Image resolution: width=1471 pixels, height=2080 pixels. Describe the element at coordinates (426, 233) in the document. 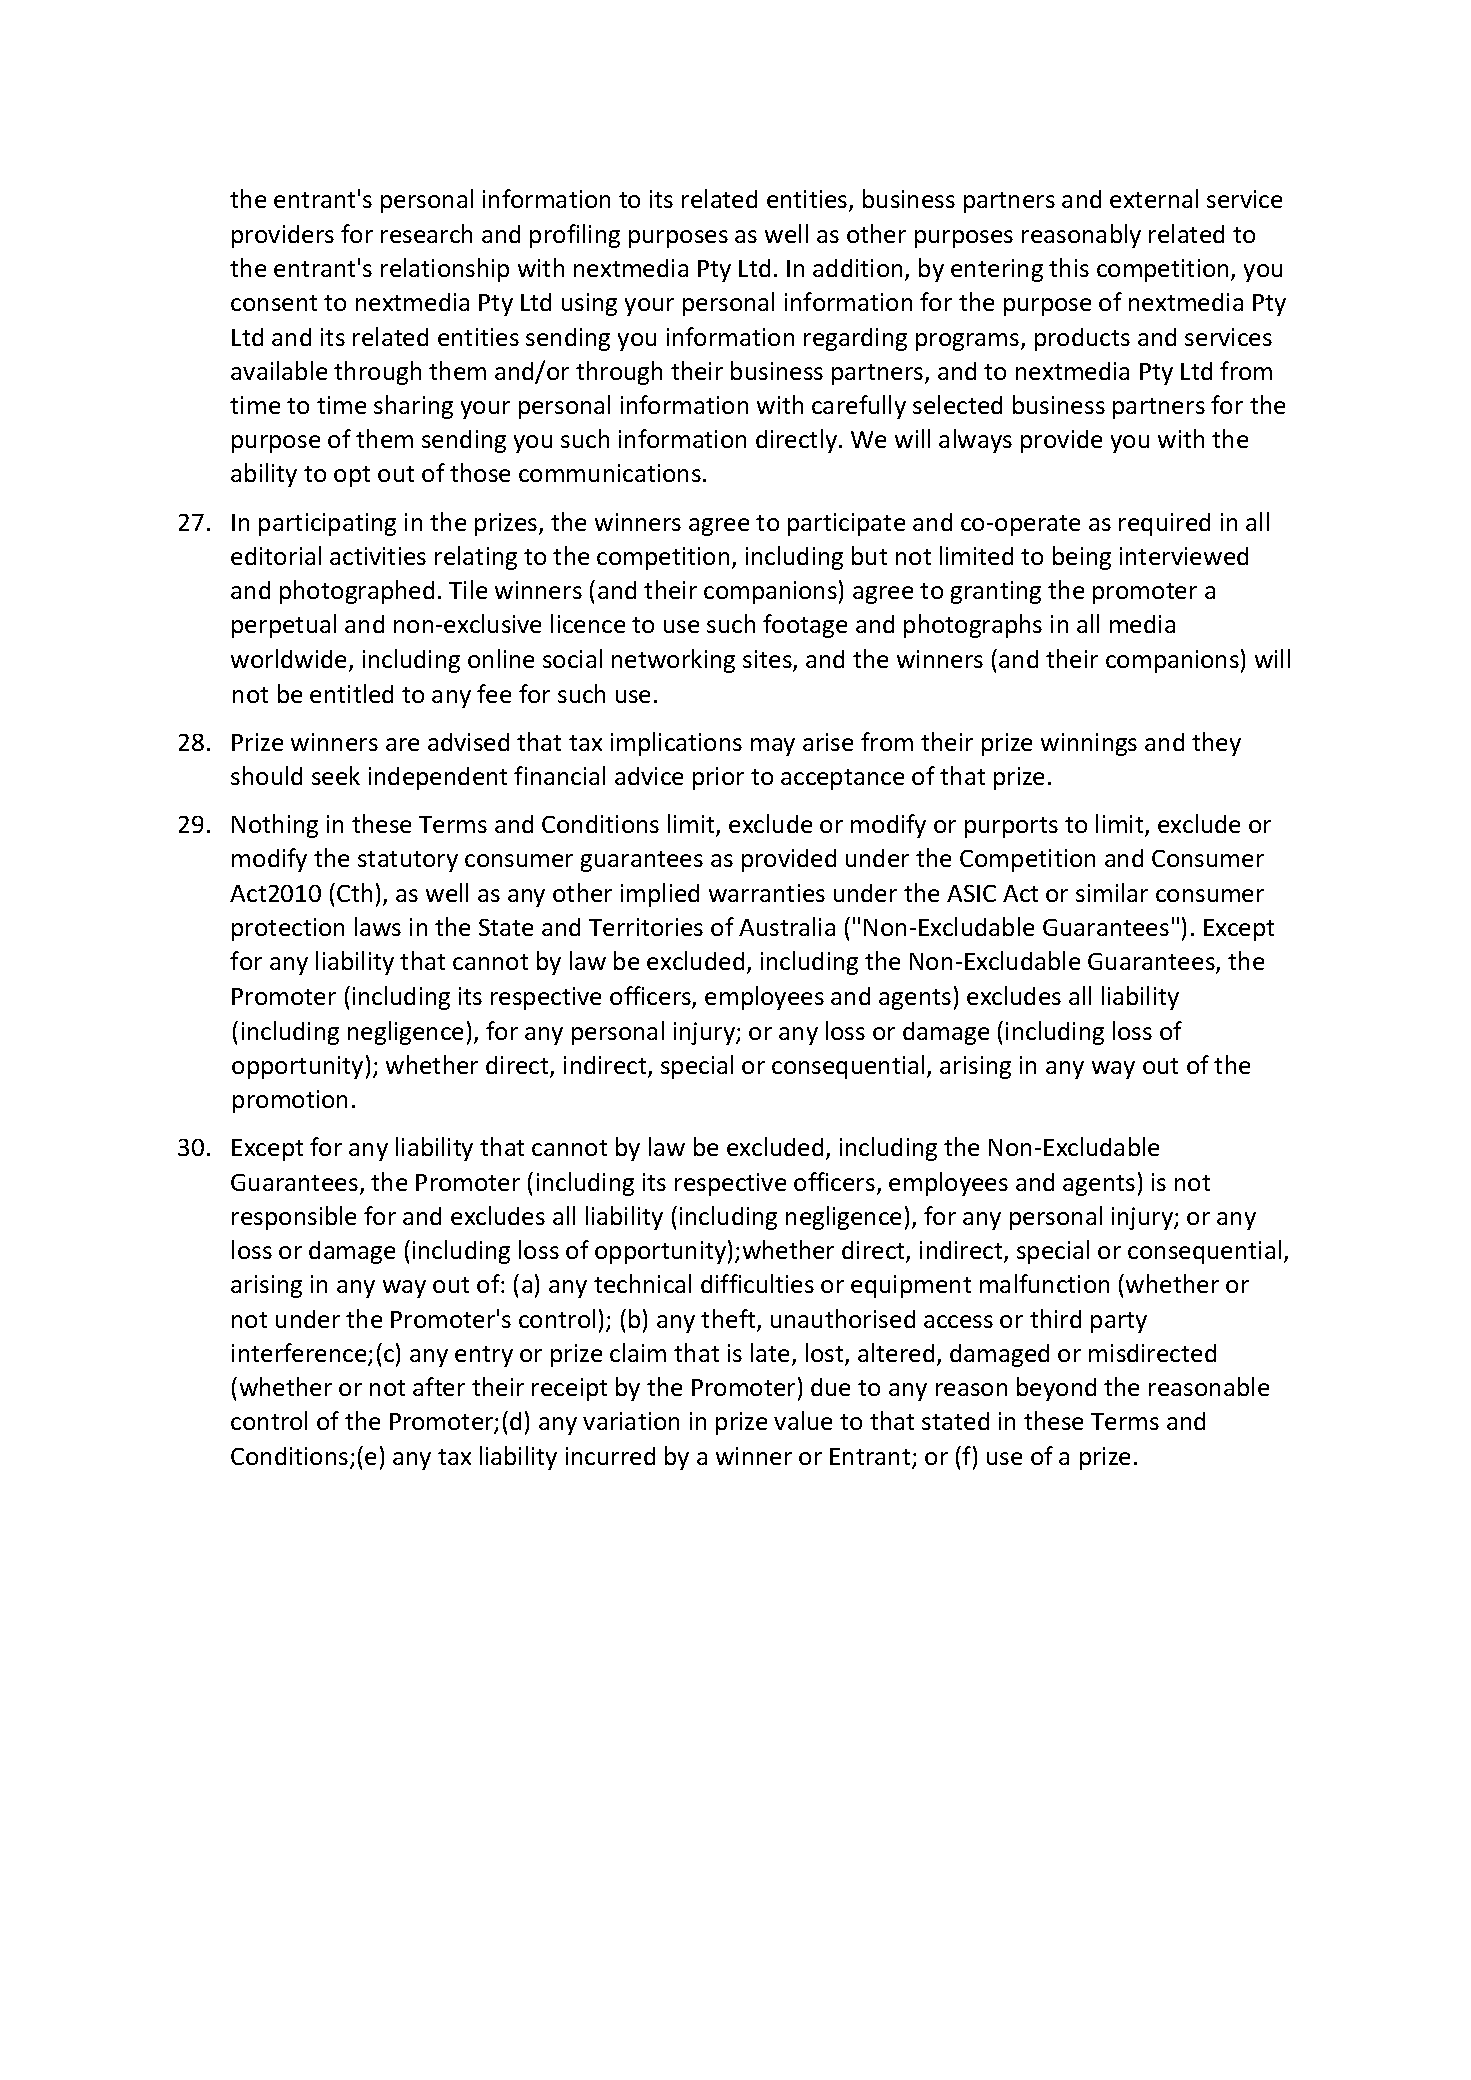

I see `research` at that location.
